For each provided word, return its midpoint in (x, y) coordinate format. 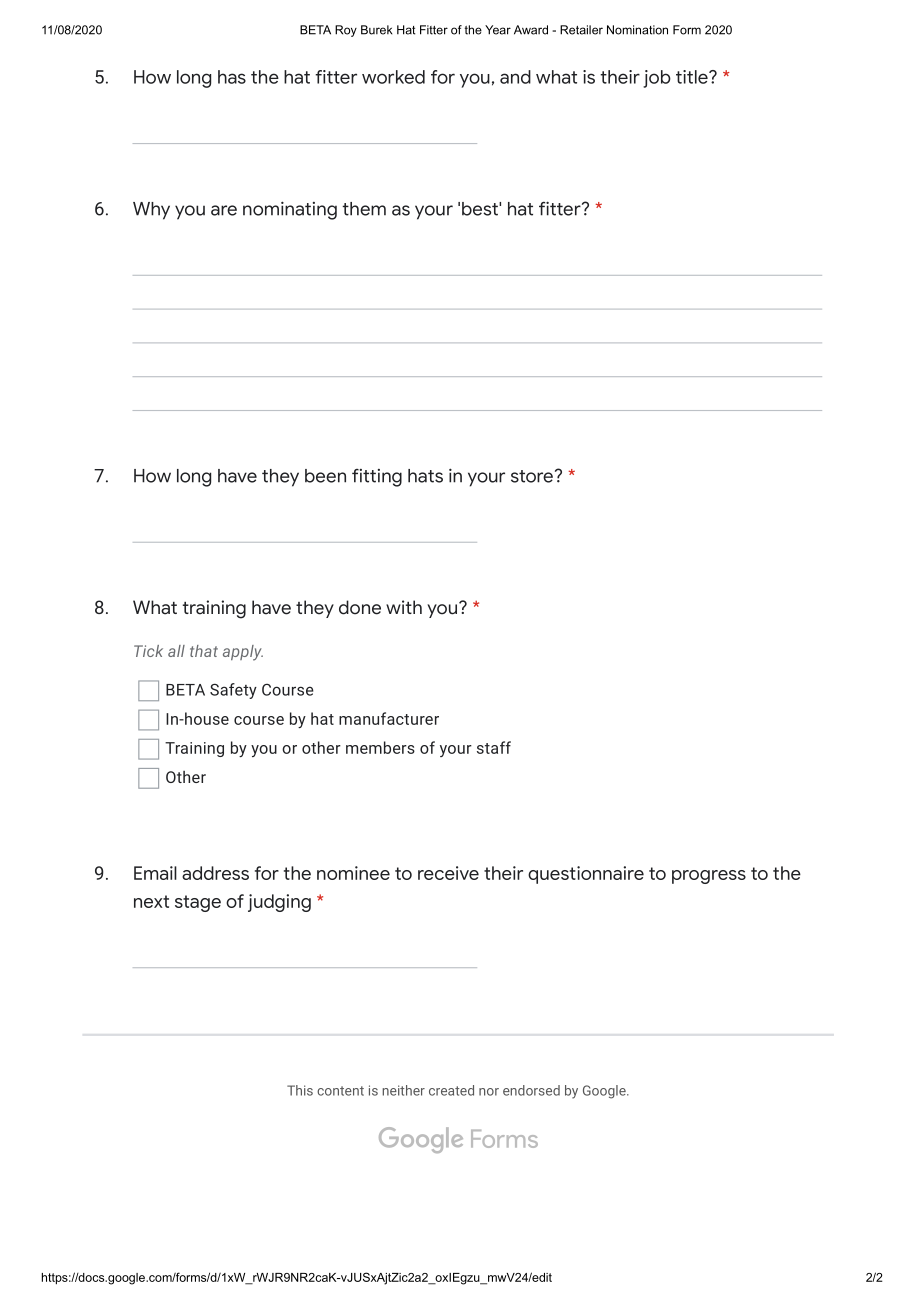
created (451, 1090)
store (532, 476)
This (300, 1090)
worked (393, 77)
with (404, 607)
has (232, 77)
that (204, 651)
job (657, 79)
